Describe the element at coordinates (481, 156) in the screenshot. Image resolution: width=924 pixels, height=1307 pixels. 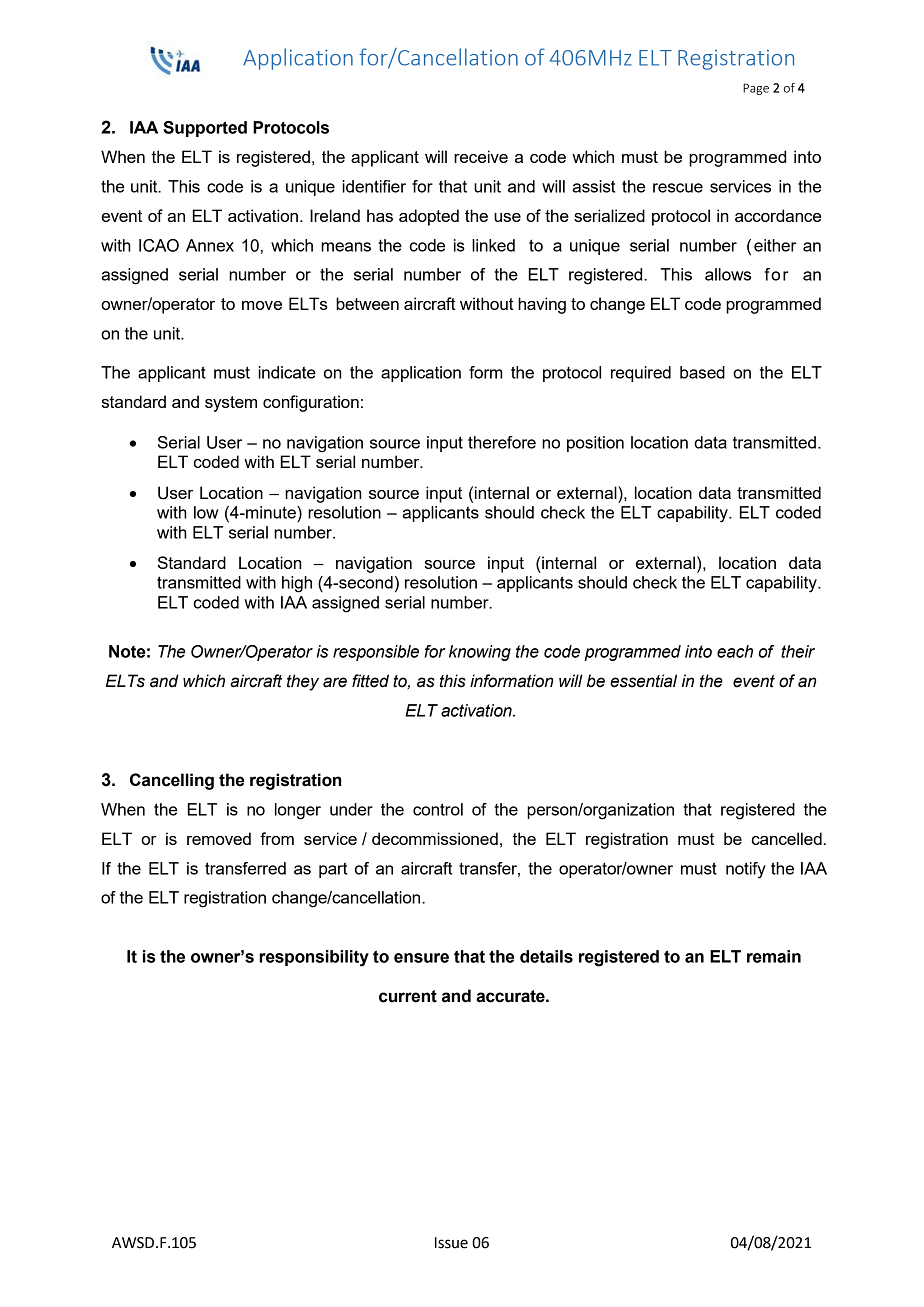
I see `receive` at that location.
